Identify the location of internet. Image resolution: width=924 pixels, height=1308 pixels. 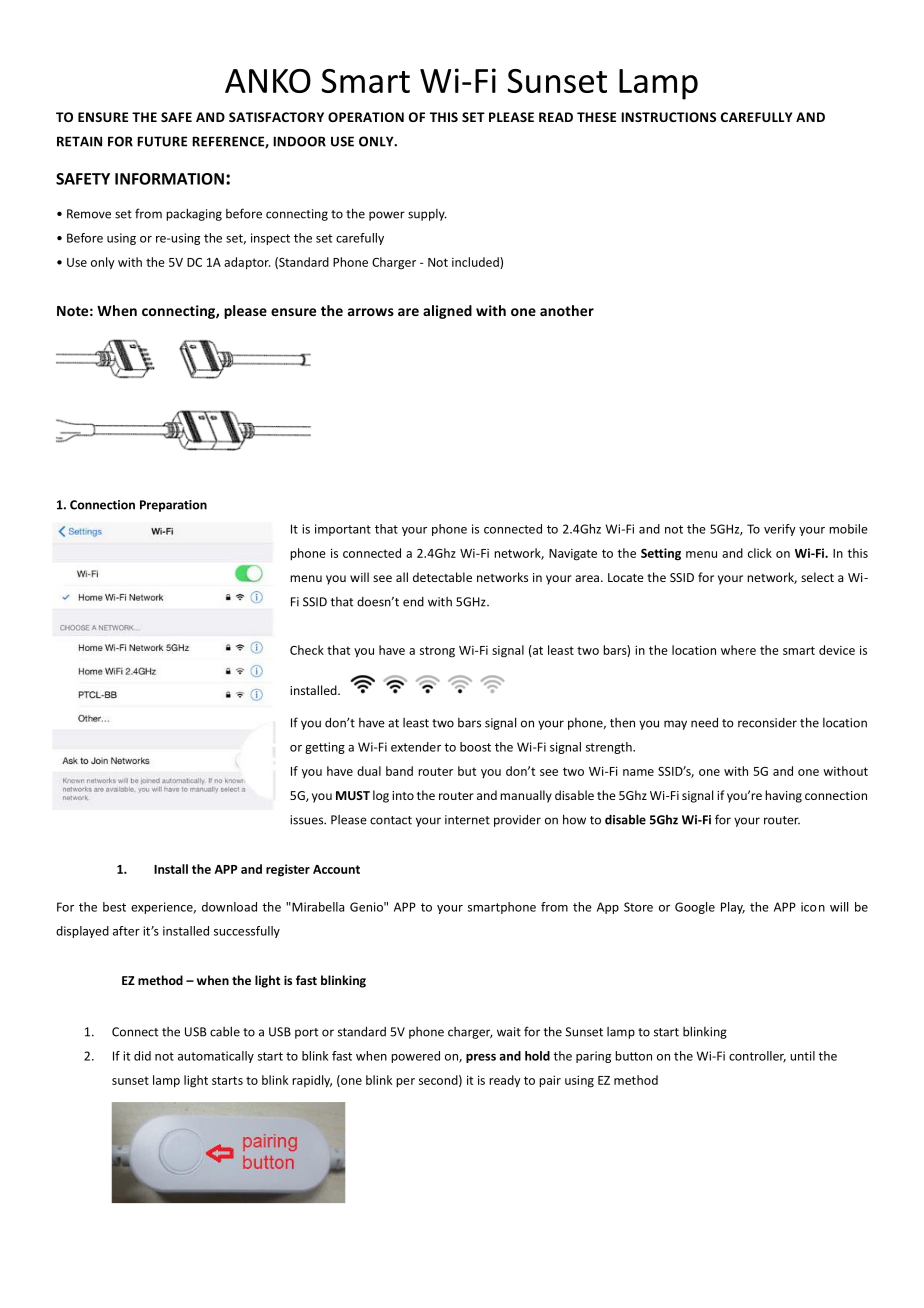
(467, 820).
